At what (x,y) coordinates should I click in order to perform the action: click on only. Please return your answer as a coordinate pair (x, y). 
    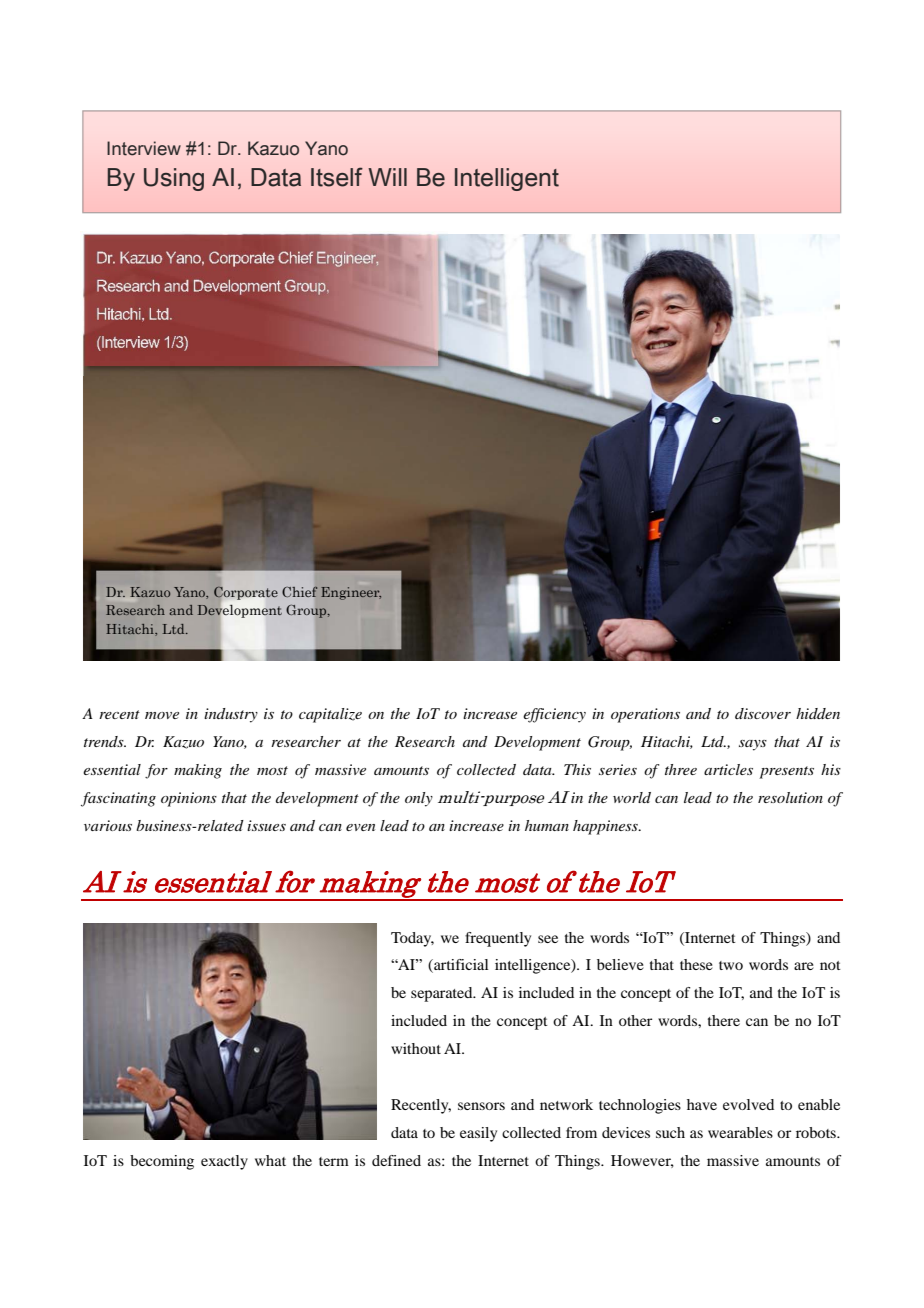
    Looking at the image, I should click on (419, 799).
